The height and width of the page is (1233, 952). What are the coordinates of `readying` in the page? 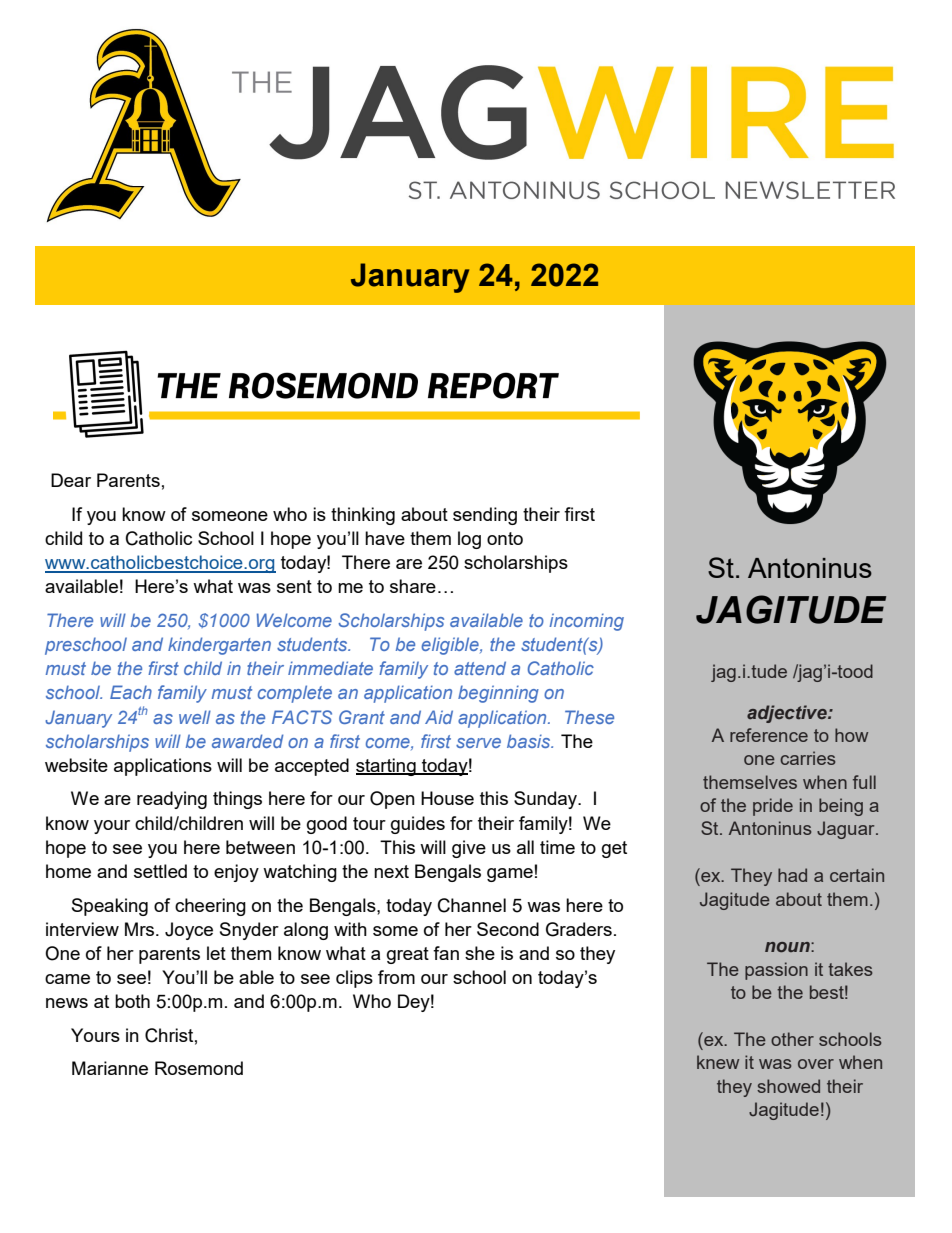 It's located at (172, 800).
